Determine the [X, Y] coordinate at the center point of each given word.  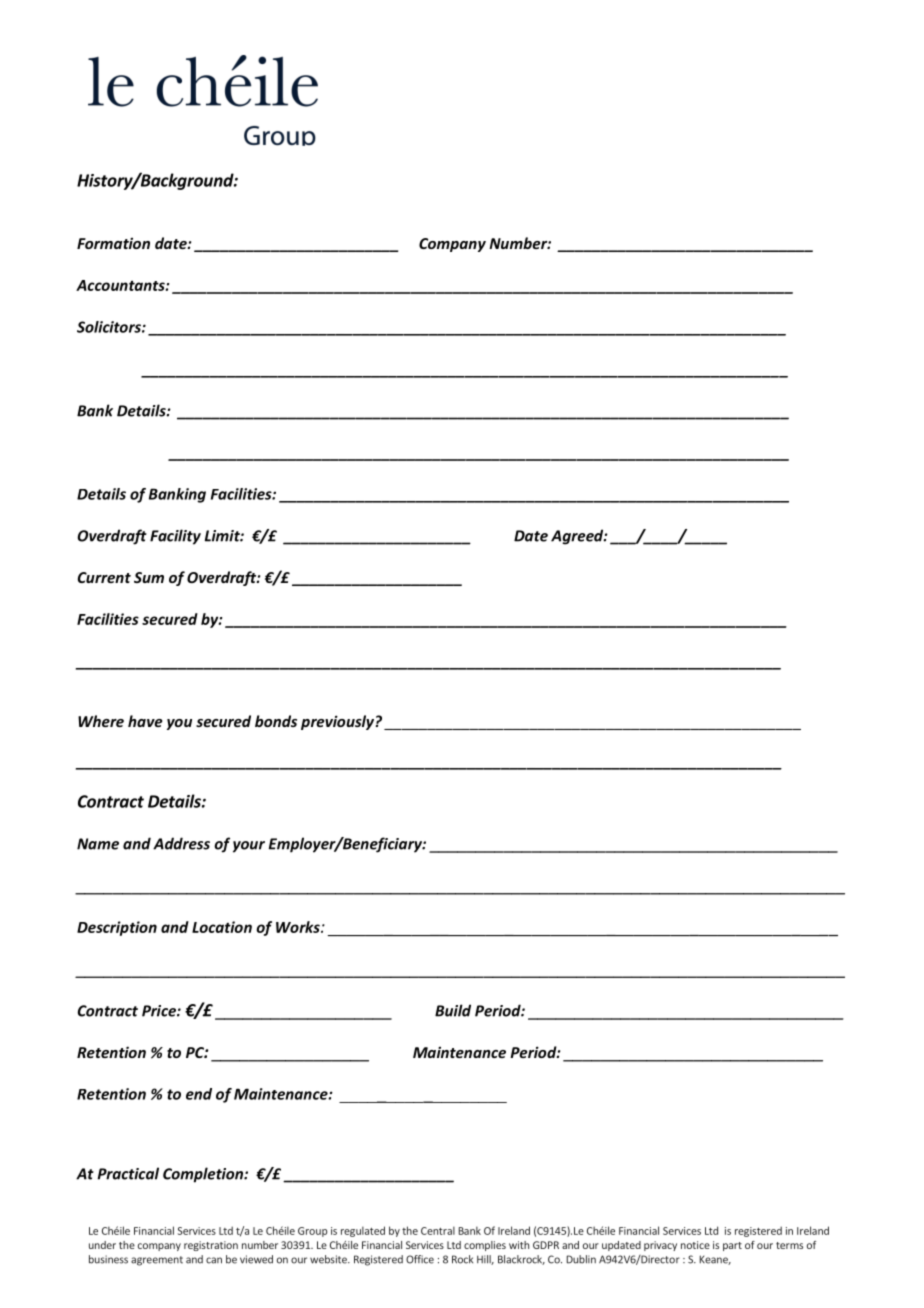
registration [211, 1246]
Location [222, 927]
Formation [113, 243]
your [249, 847]
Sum [149, 577]
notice [695, 1245]
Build [453, 1010]
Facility [175, 537]
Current [104, 577]
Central [438, 1230]
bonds [276, 721]
